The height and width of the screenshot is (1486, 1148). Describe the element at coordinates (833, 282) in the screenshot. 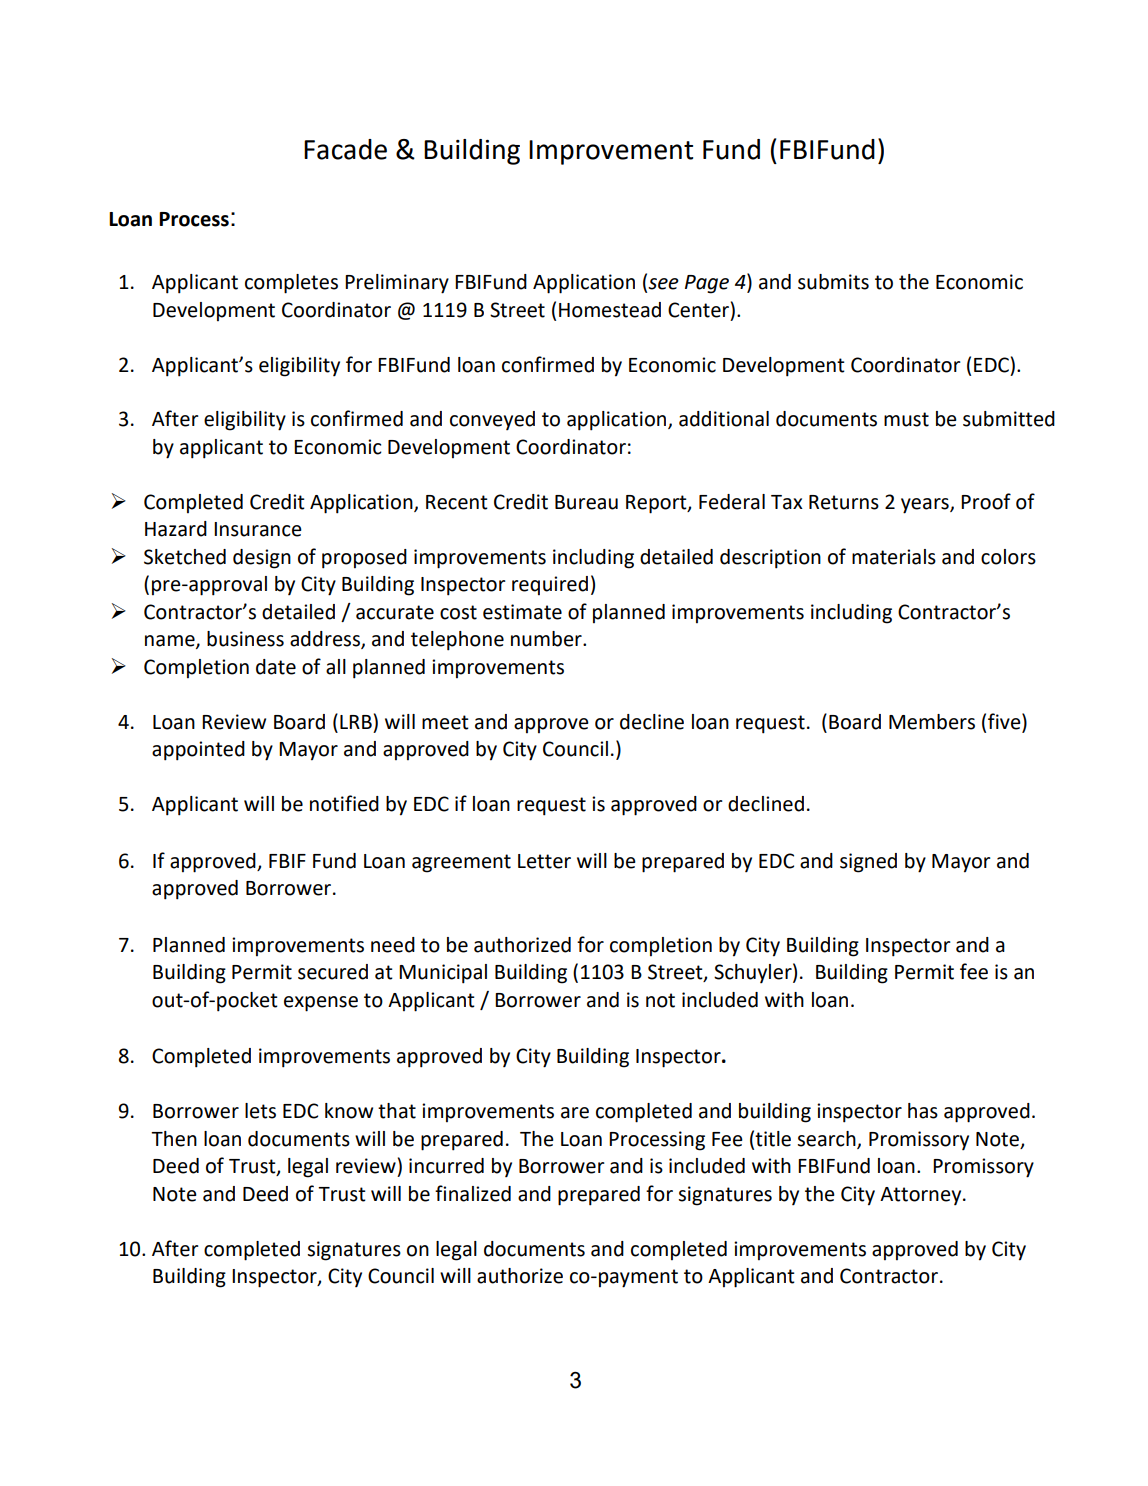

I see `submits` at that location.
